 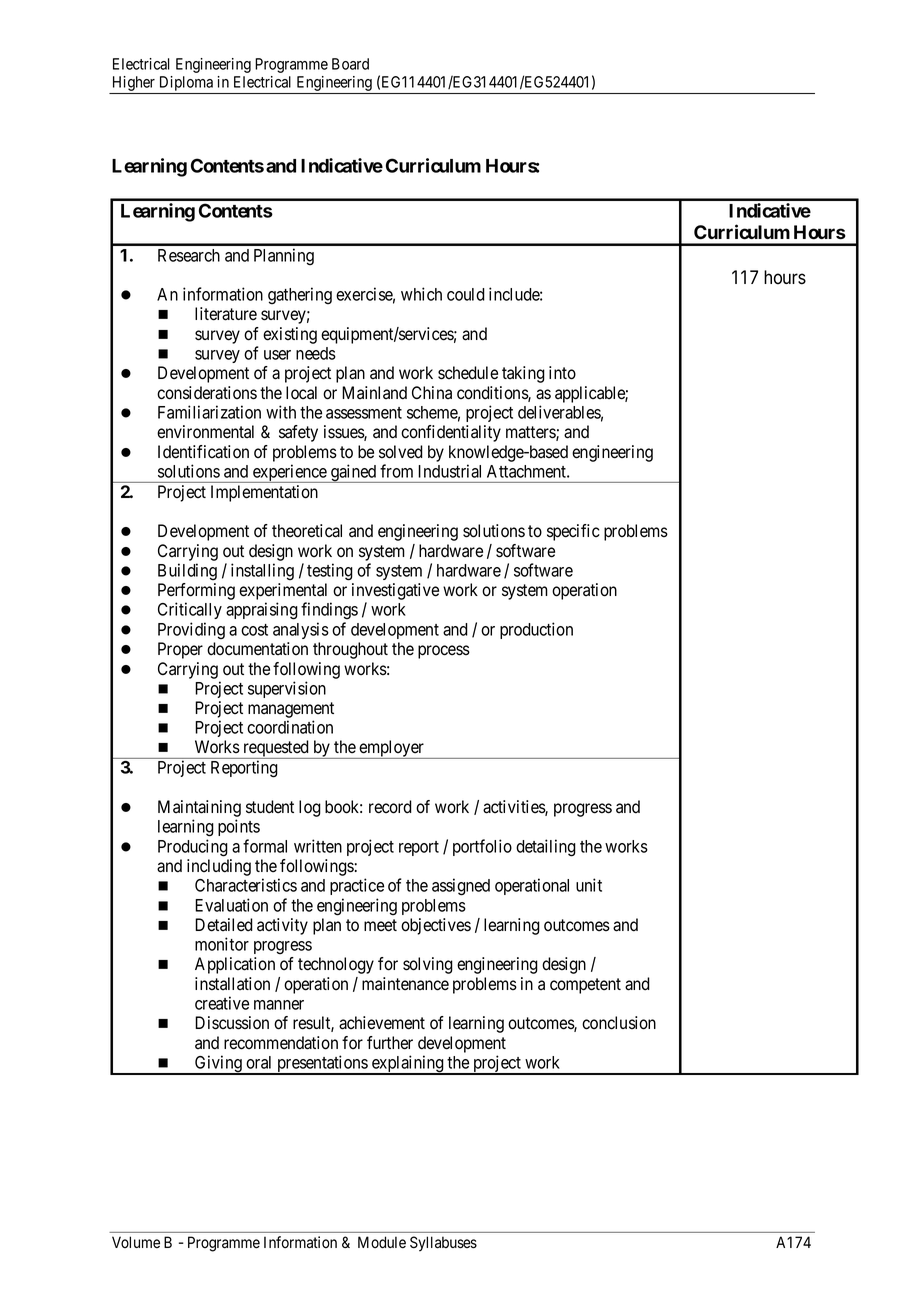 I want to click on production, so click(x=536, y=630).
